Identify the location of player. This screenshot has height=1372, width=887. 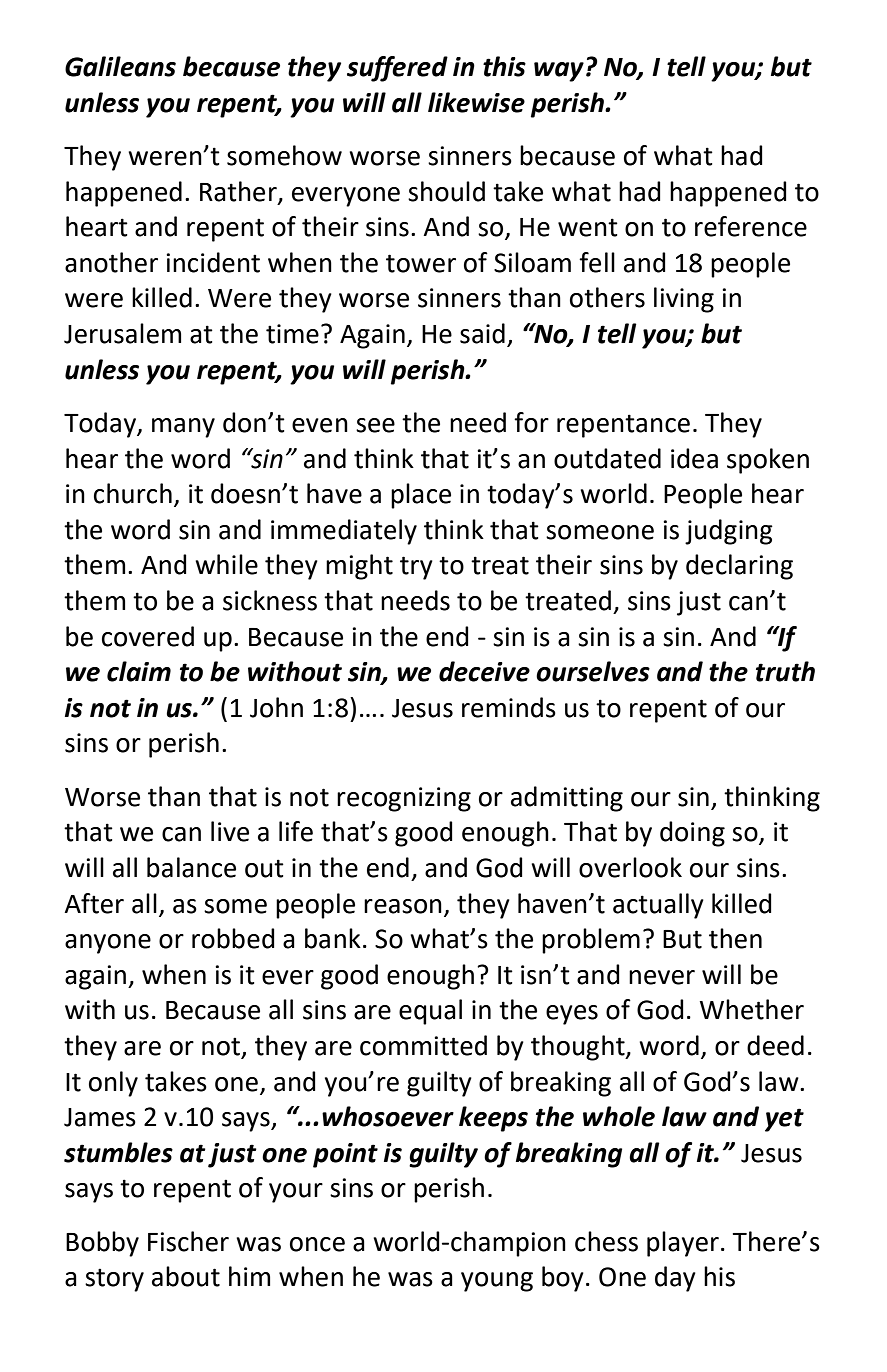
(683, 1244).
